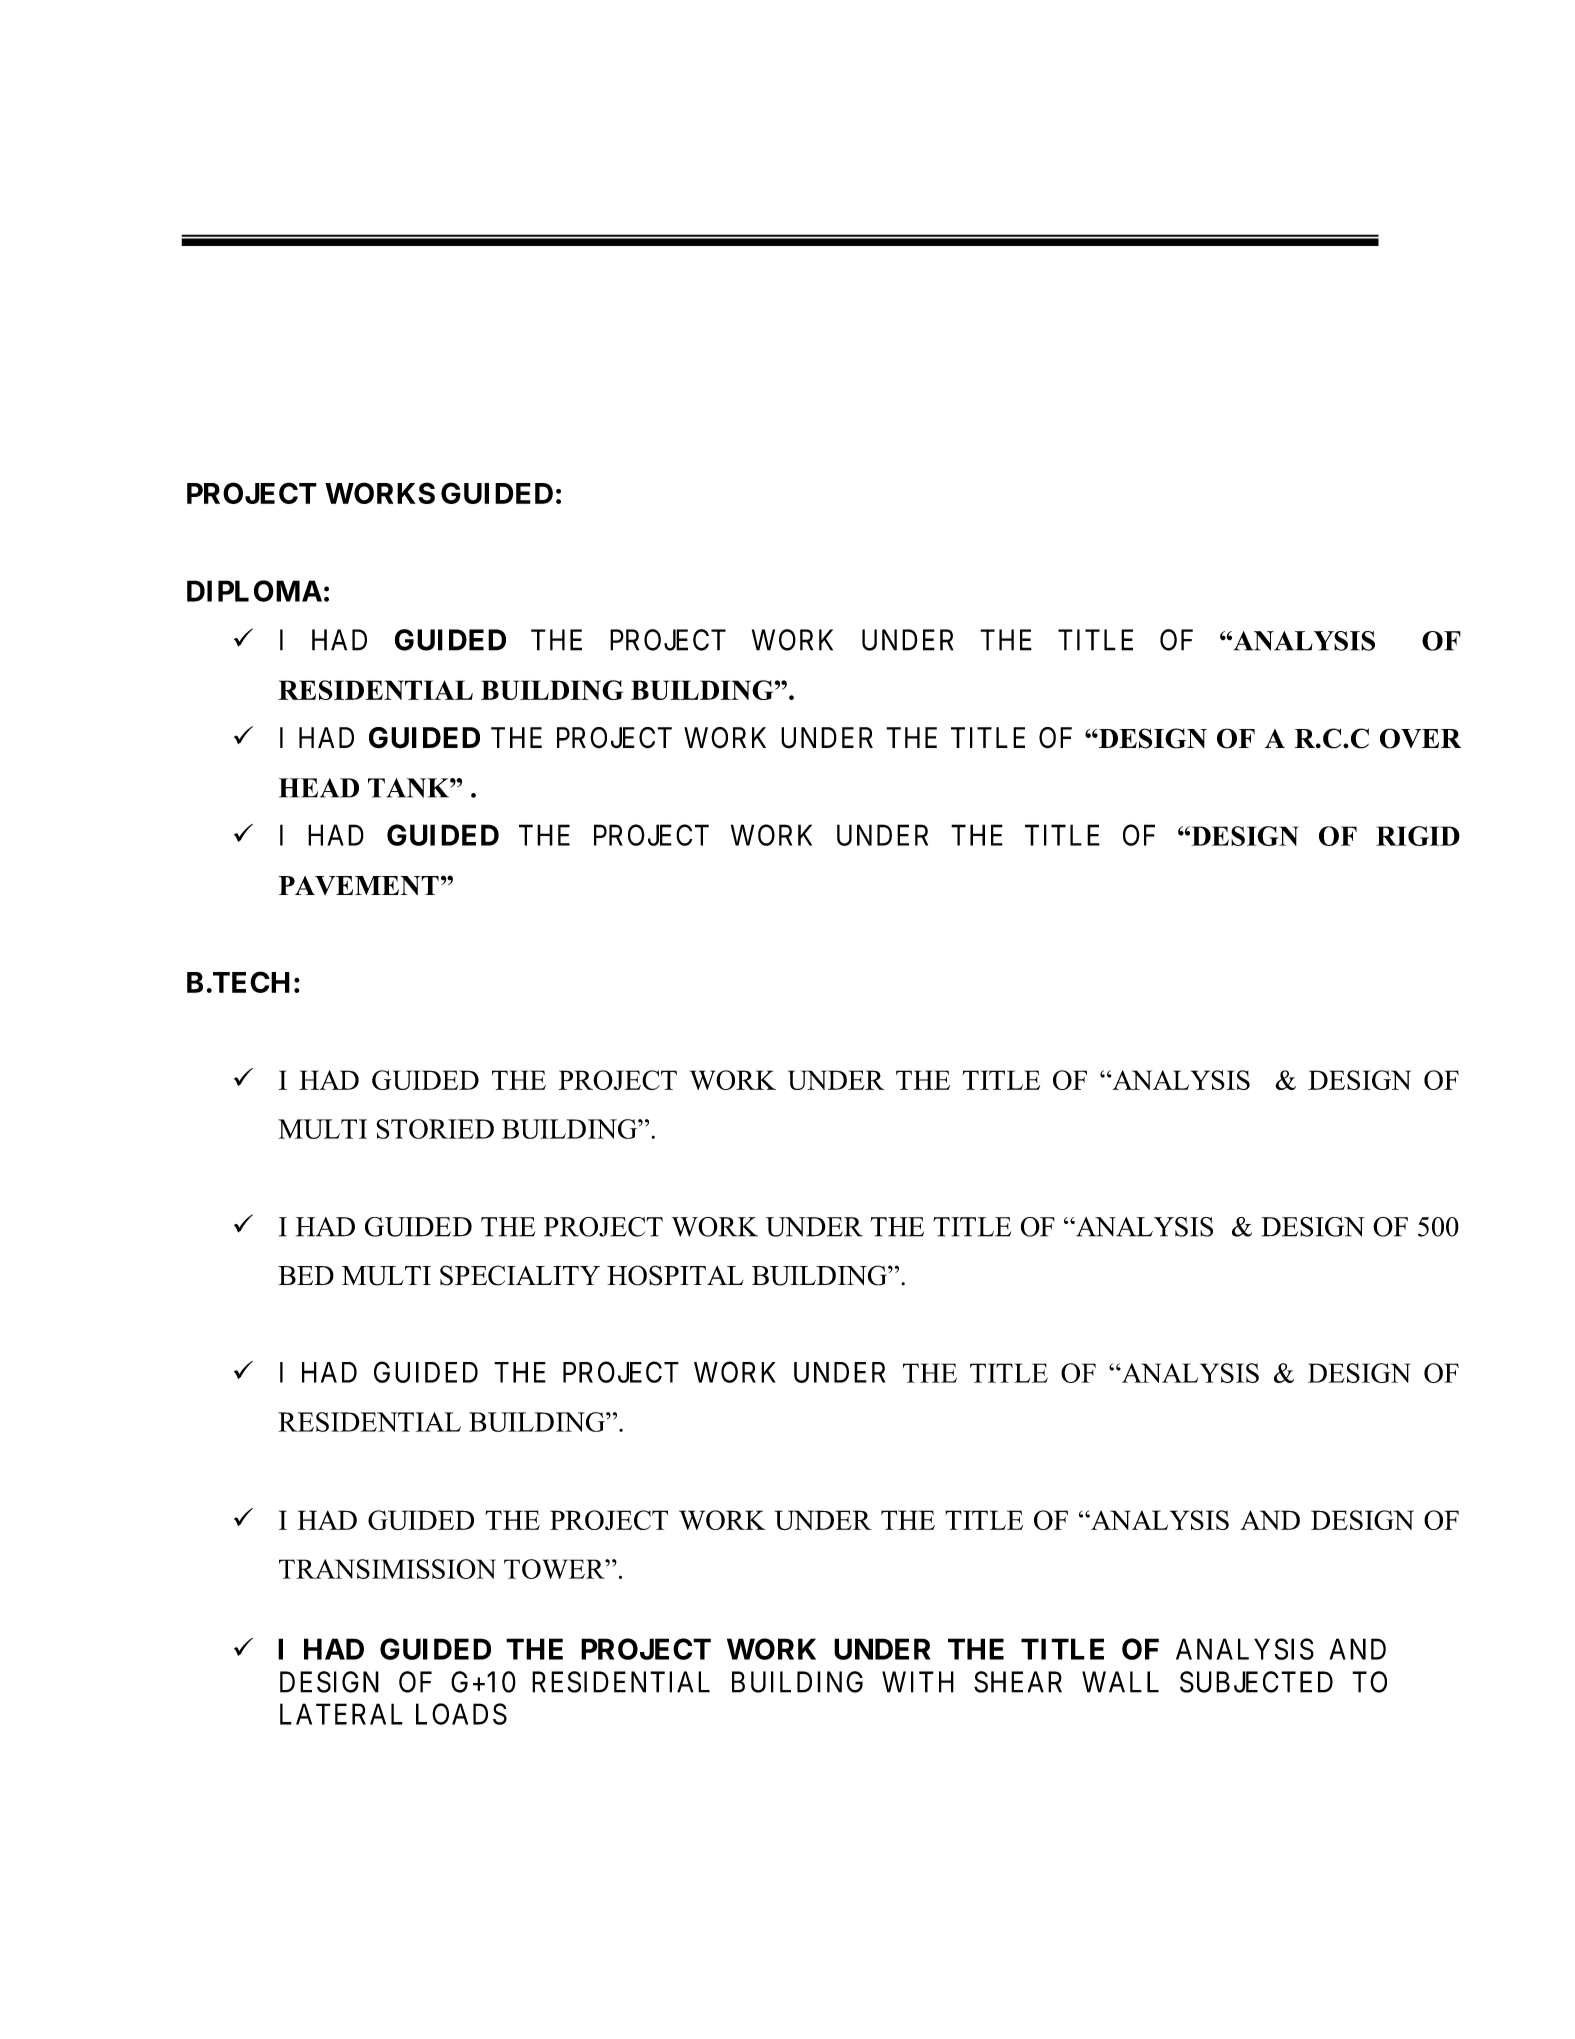 The height and width of the screenshot is (2039, 1575). Describe the element at coordinates (319, 788) in the screenshot. I see `HEAD` at that location.
